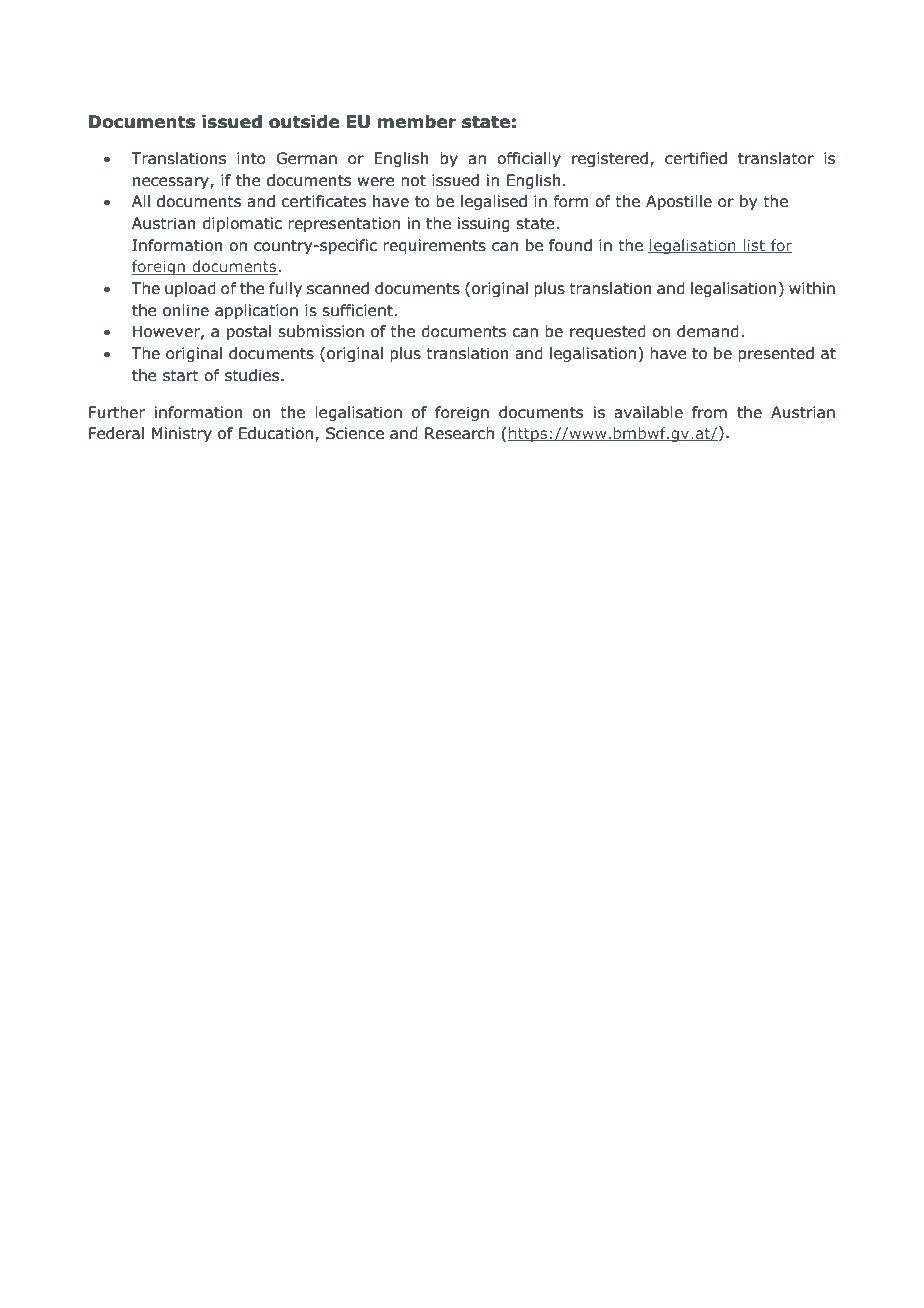 The height and width of the document is (1308, 924). I want to click on upload, so click(190, 289).
